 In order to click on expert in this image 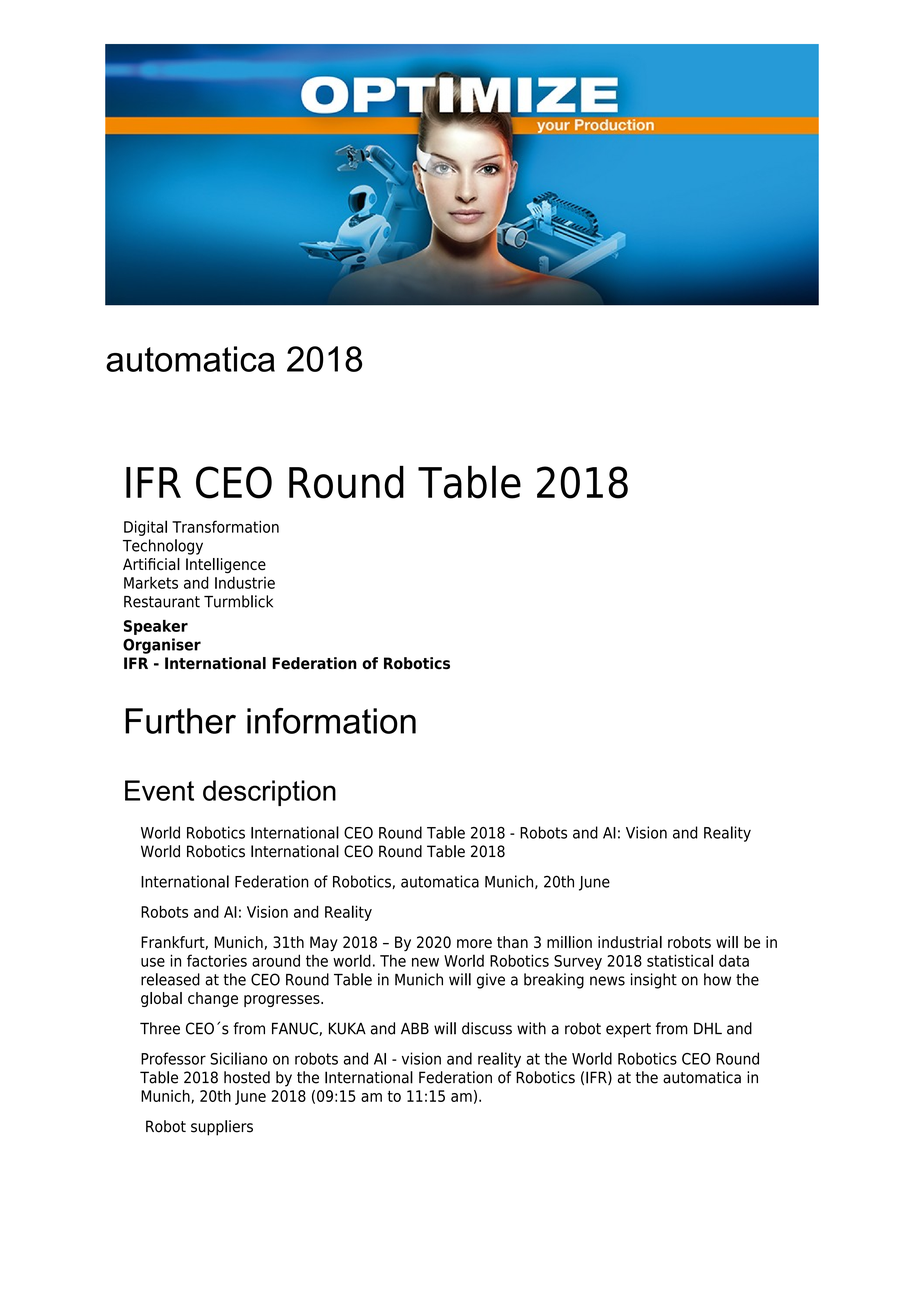, I will do `click(628, 1030)`.
